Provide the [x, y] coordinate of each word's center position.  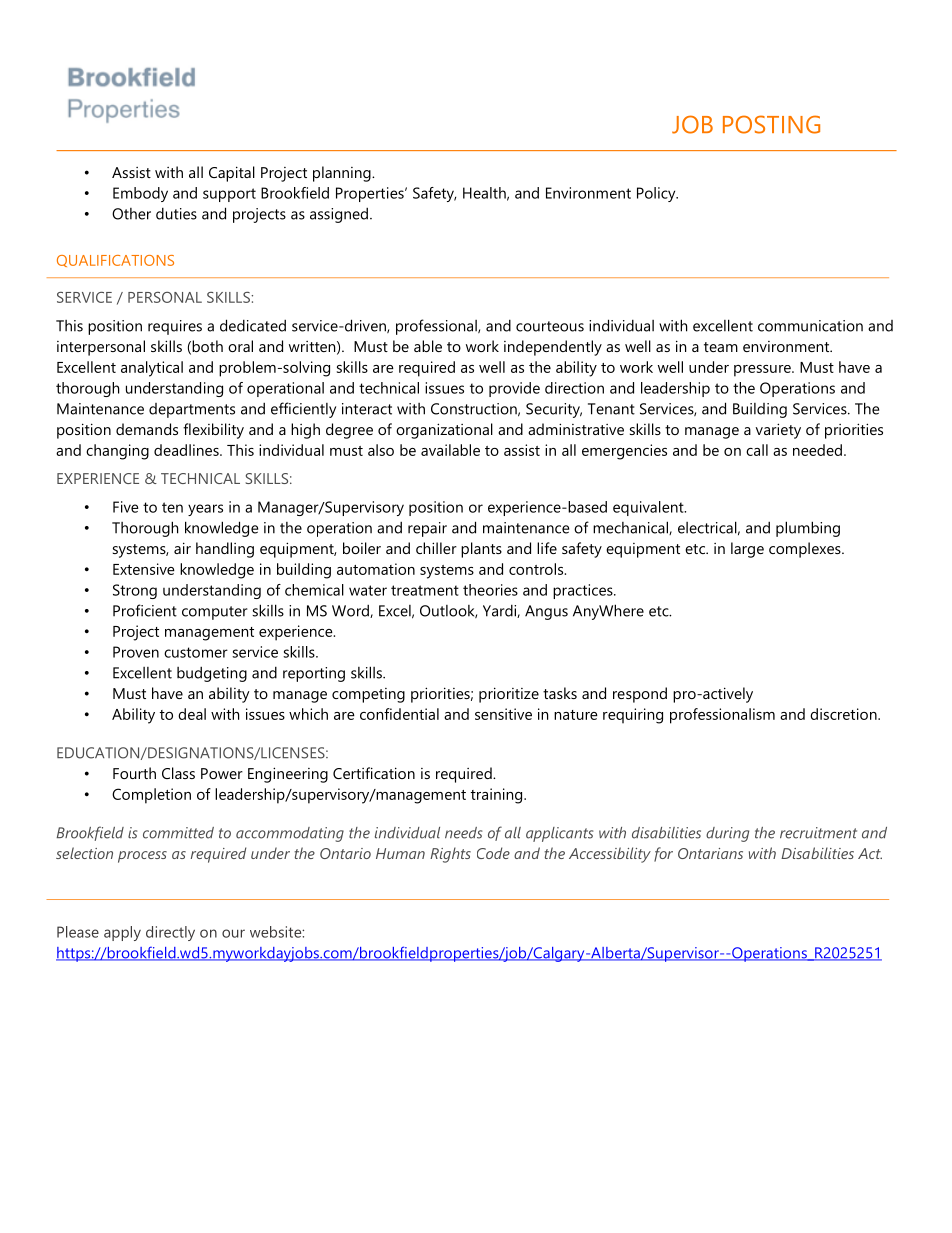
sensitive [503, 714]
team [721, 347]
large [747, 550]
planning [343, 174]
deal [192, 714]
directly [170, 933]
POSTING [771, 124]
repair [427, 529]
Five [126, 507]
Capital [232, 174]
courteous [550, 326]
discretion [844, 714]
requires [175, 327]
